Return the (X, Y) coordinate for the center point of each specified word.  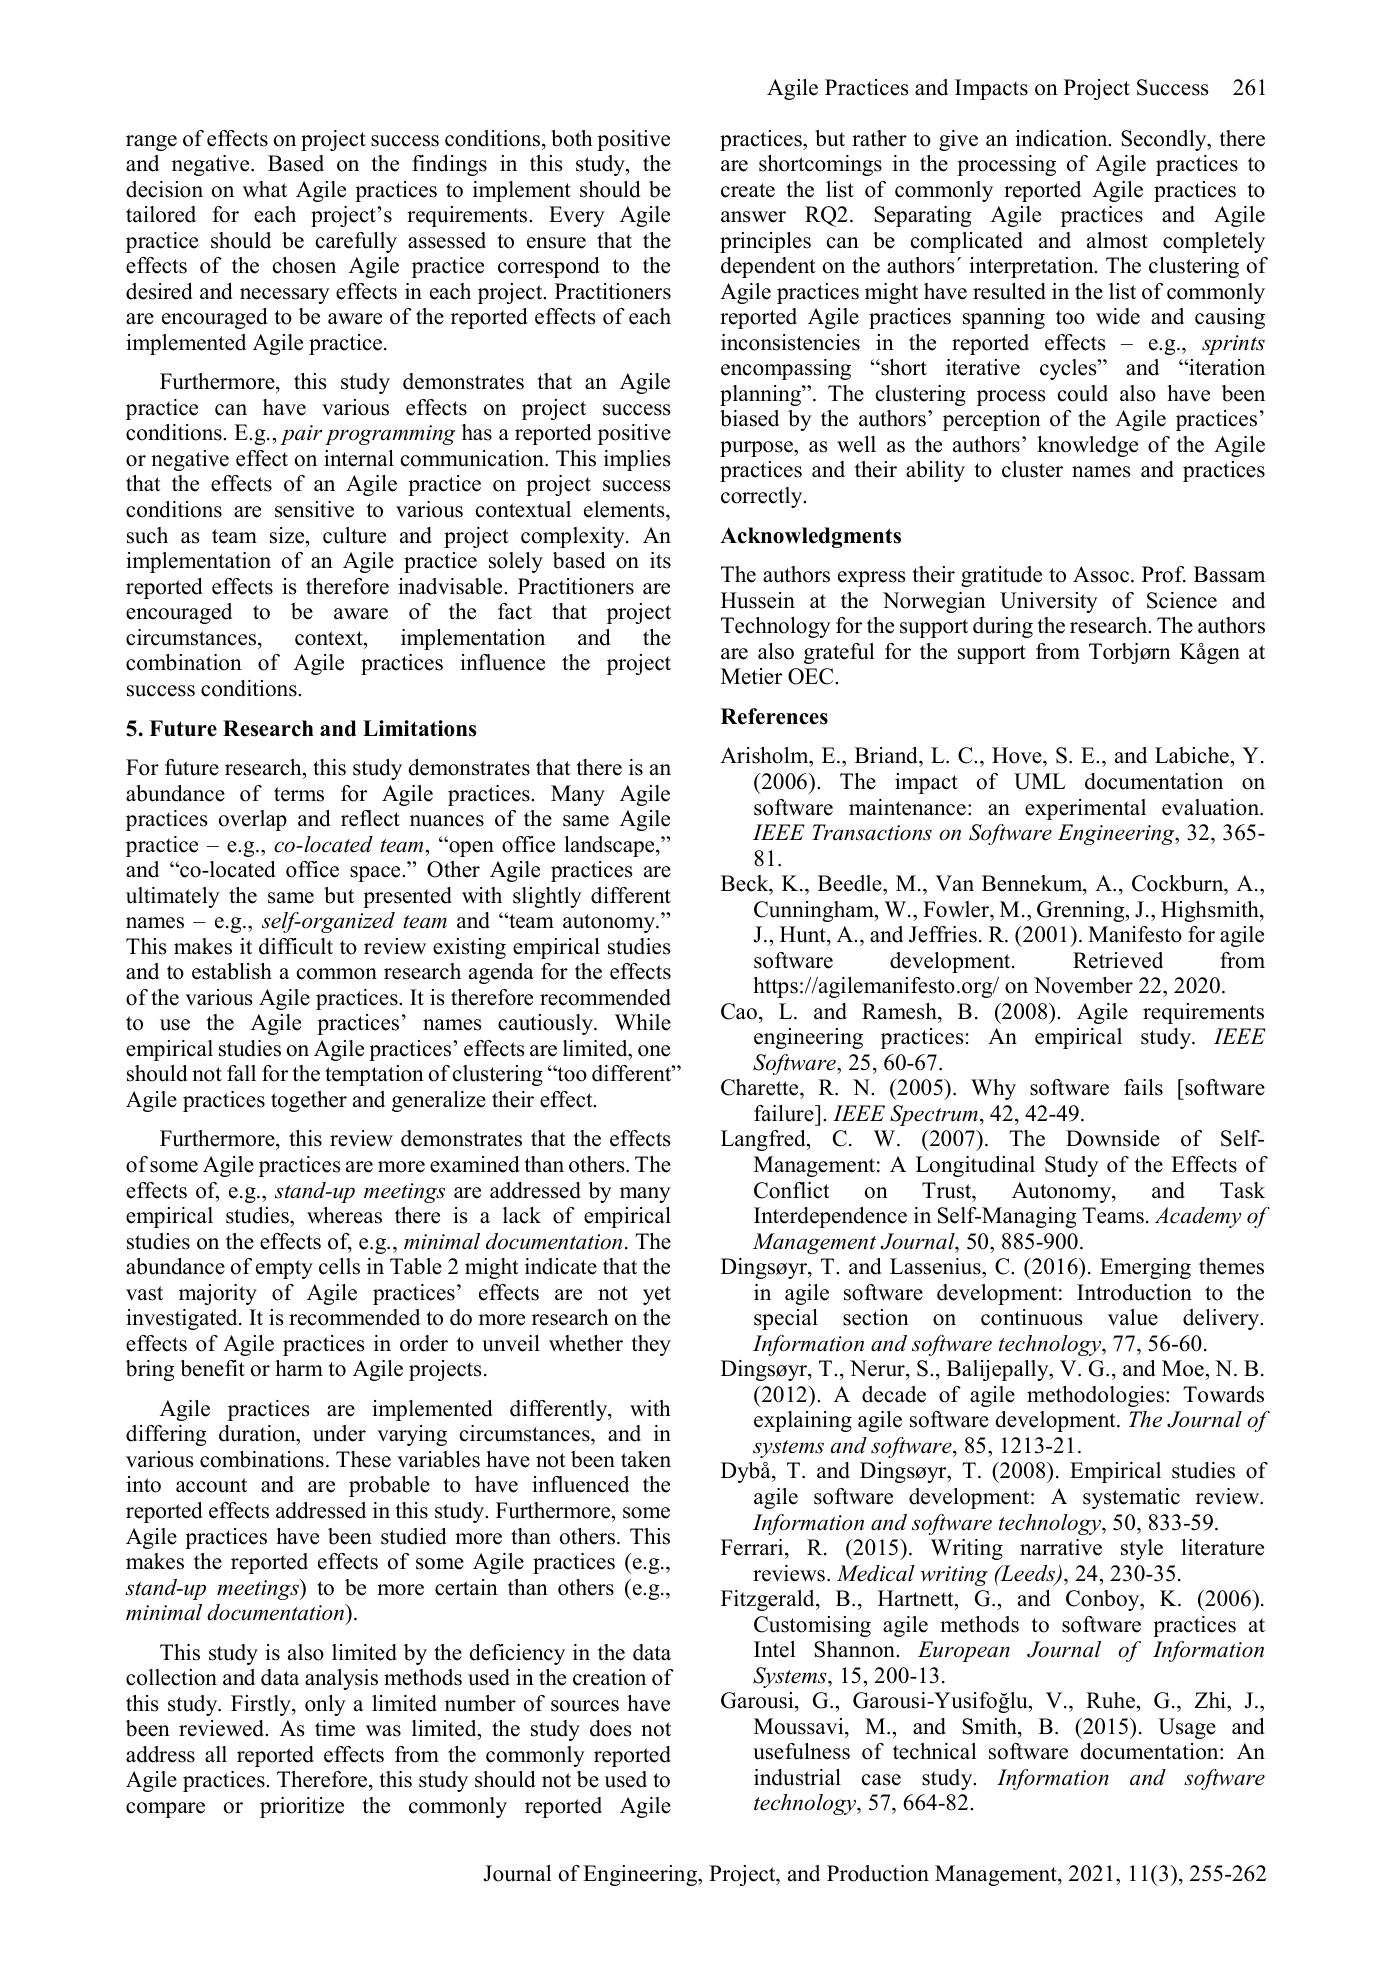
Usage (1187, 1728)
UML (1040, 781)
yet (657, 1295)
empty (284, 1269)
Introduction (1134, 1292)
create (748, 190)
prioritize (302, 1807)
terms (299, 794)
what (265, 189)
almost (1117, 240)
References (774, 716)
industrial (797, 1777)
